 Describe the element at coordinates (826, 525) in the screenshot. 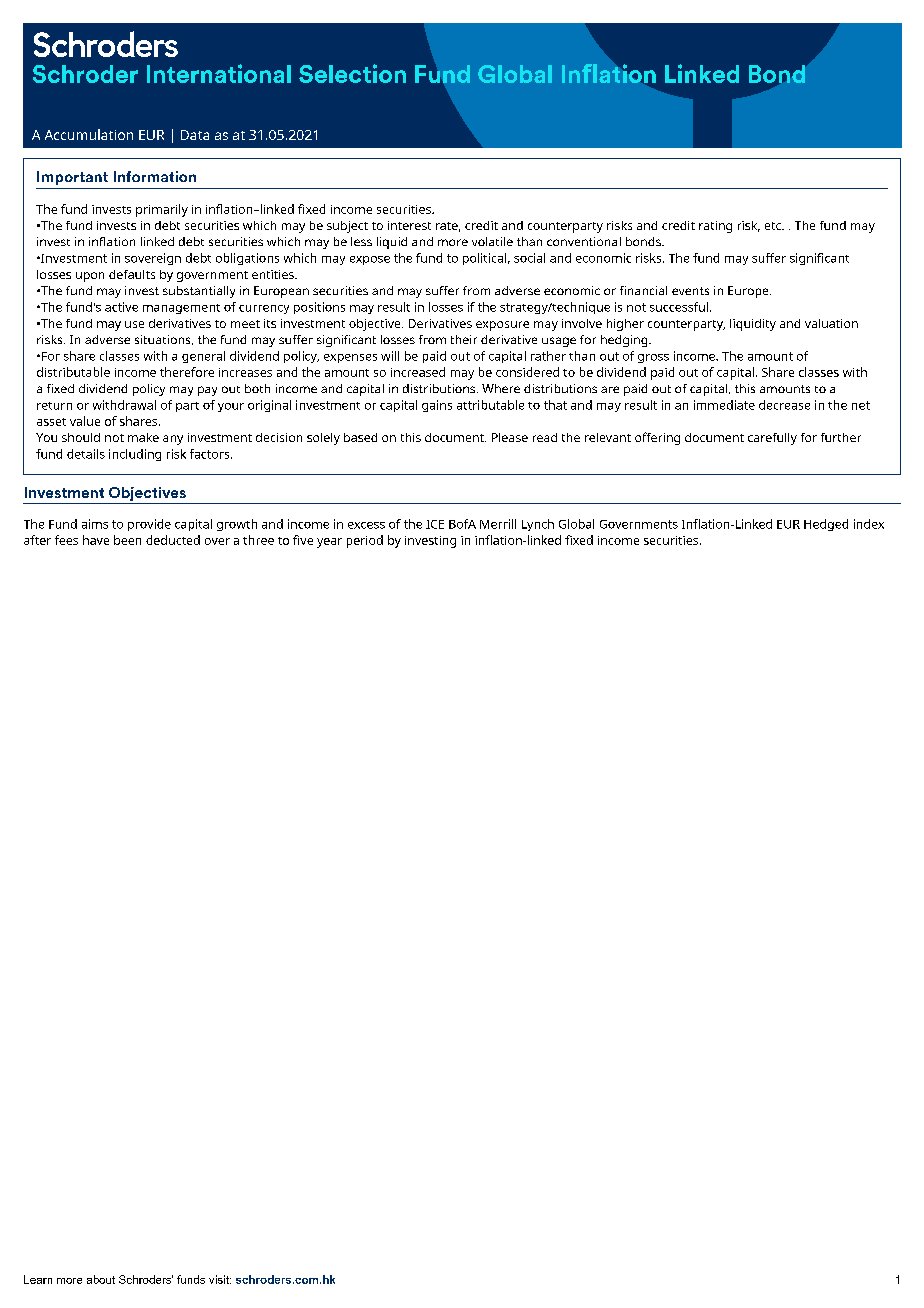

I see `Hedged` at that location.
